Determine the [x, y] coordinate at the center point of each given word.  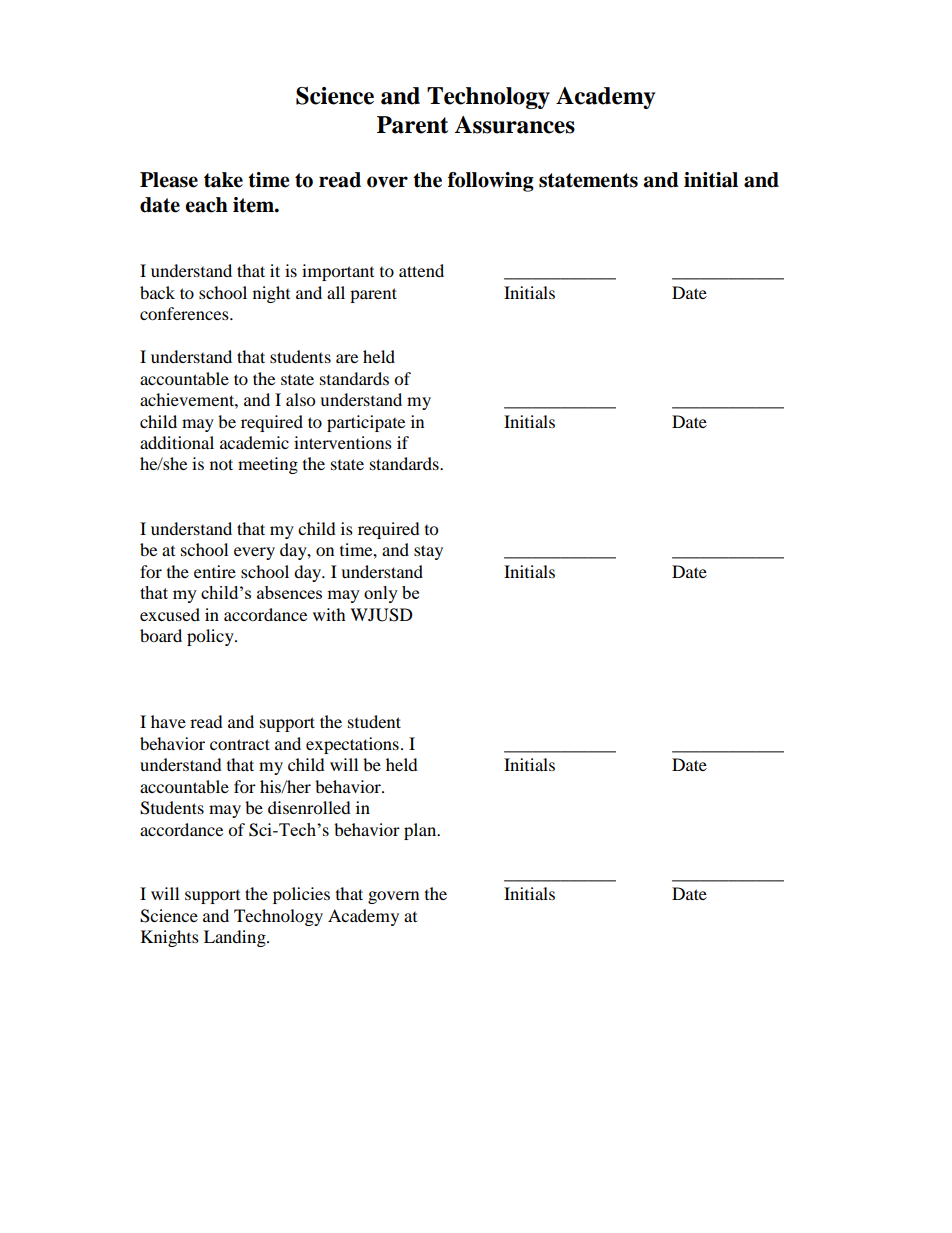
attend [421, 270]
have [168, 721]
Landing [236, 938]
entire [215, 571]
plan [421, 831]
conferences [185, 313]
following [491, 182]
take [223, 180]
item [254, 205]
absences [289, 592]
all [336, 292]
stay [428, 552]
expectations [352, 745]
